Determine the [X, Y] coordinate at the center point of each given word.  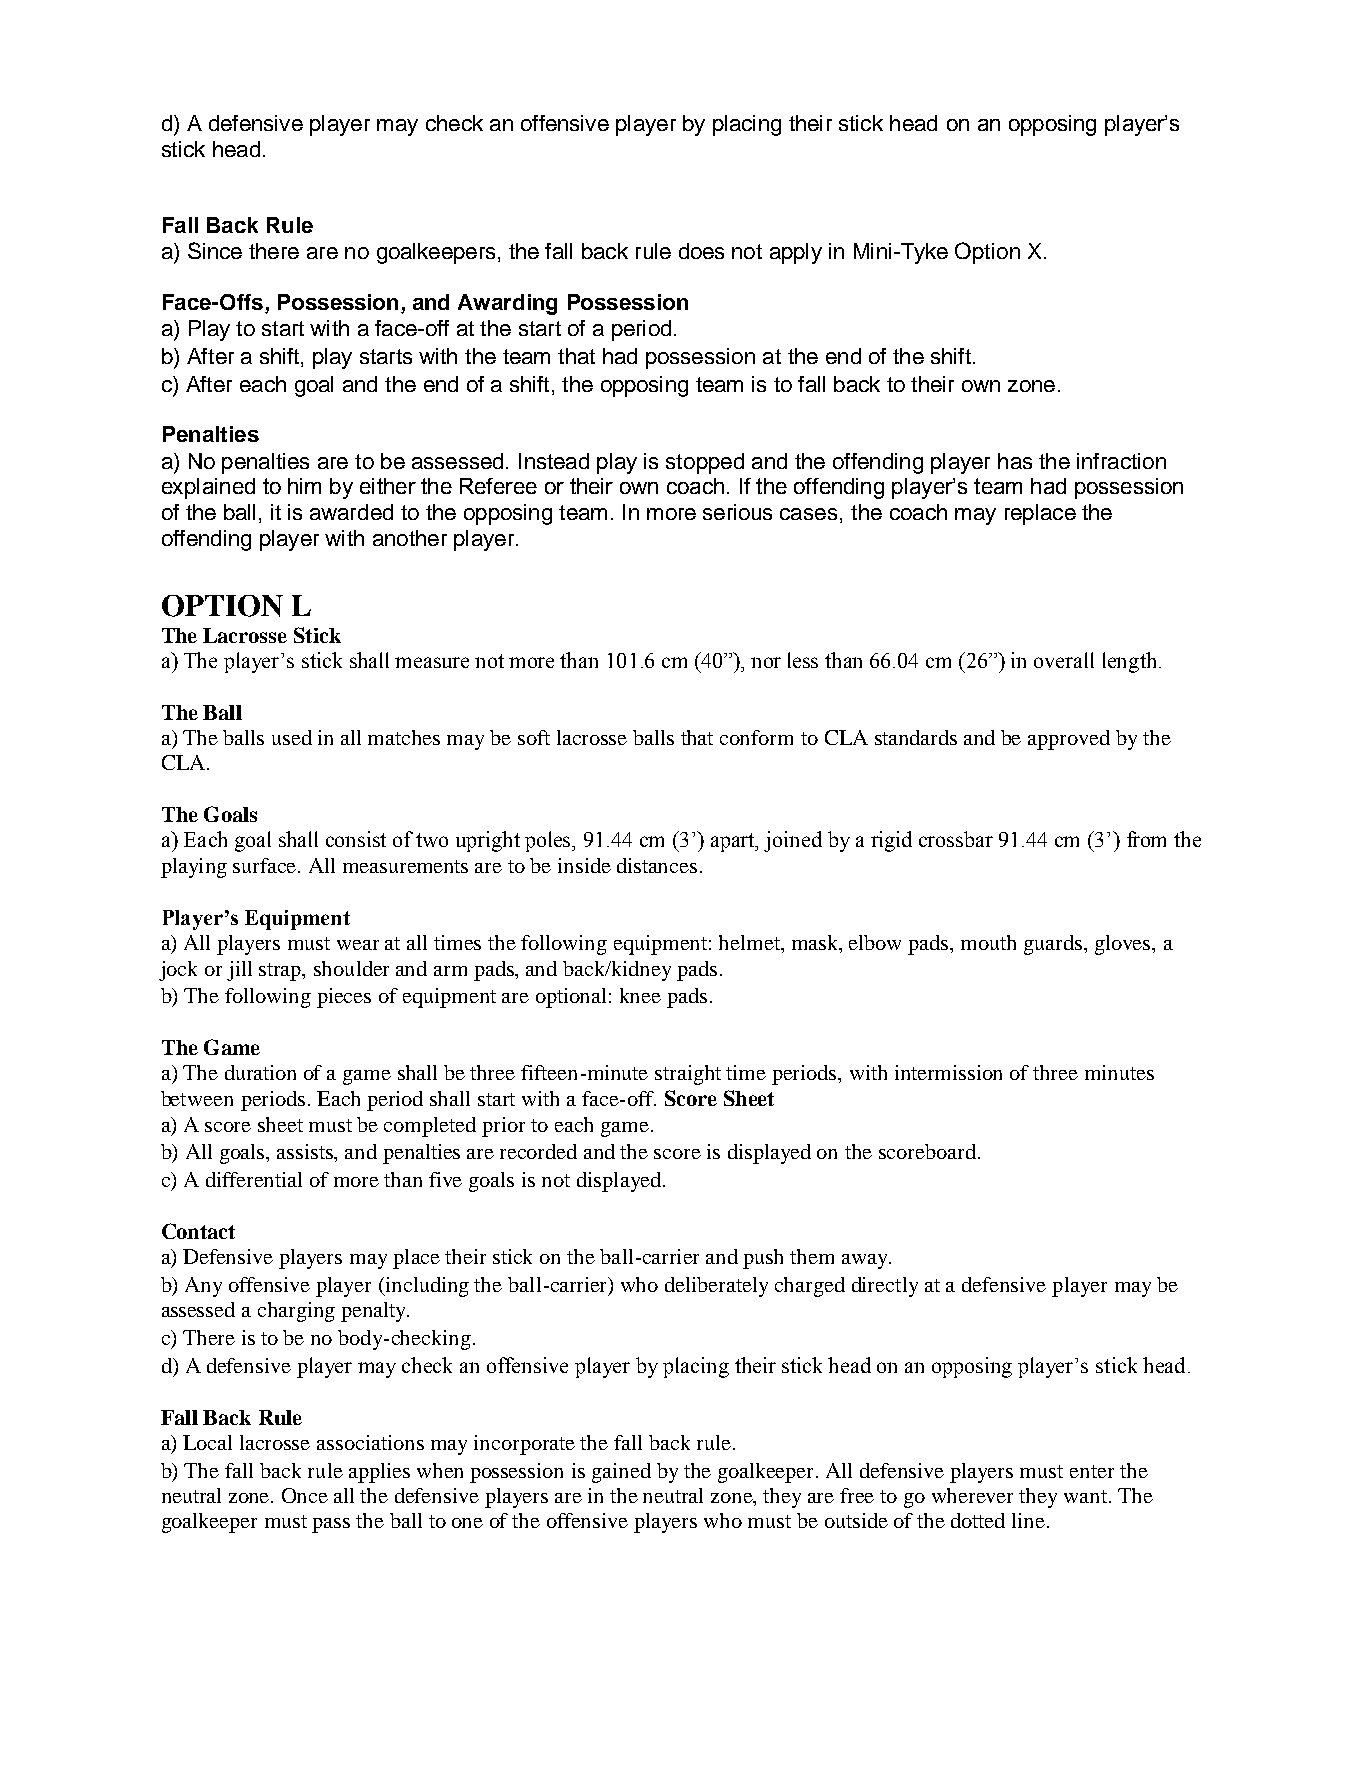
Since [215, 250]
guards [1054, 945]
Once [305, 1495]
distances [657, 865]
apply [796, 253]
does [701, 251]
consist [356, 839]
